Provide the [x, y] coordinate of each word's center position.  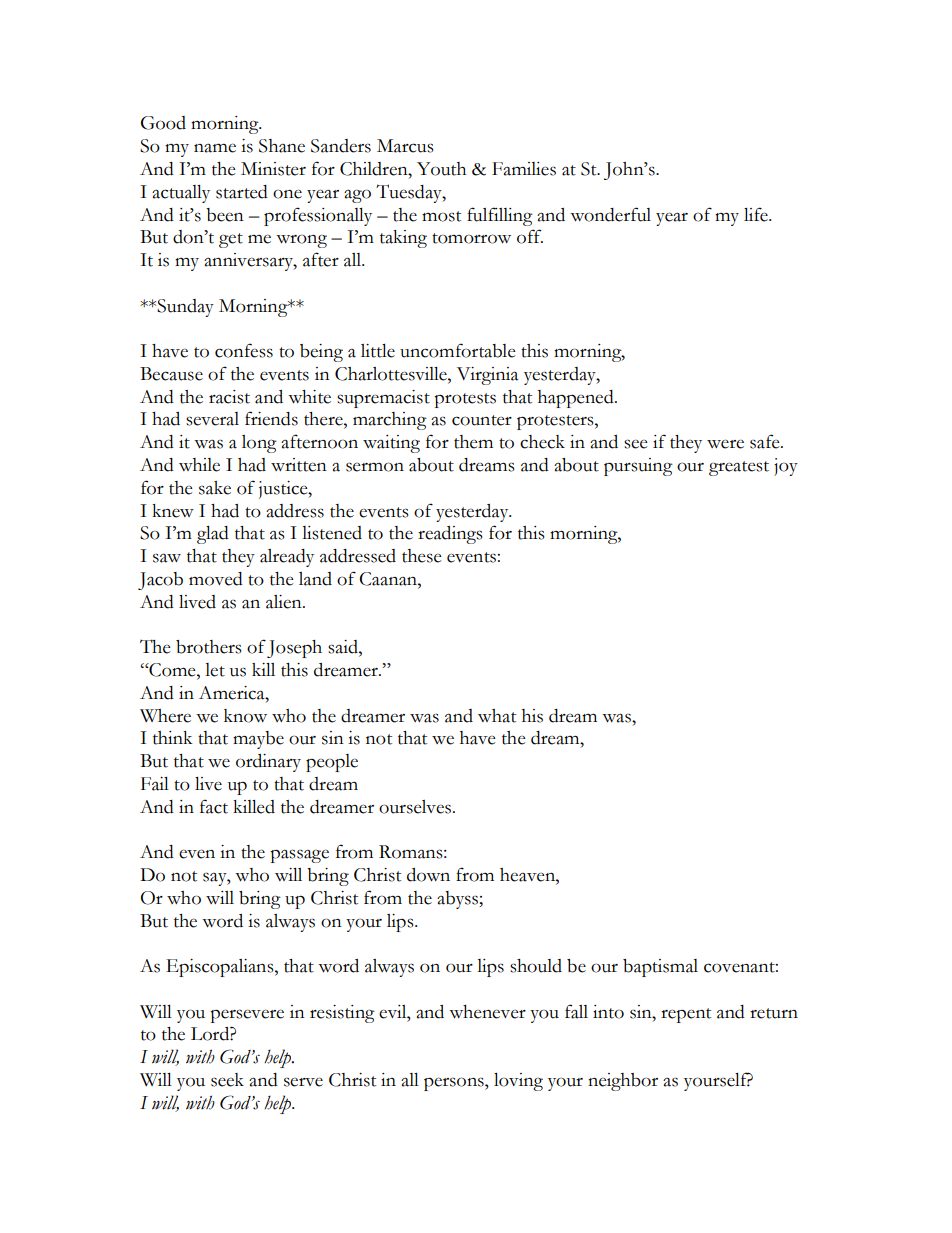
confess [244, 350]
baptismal [660, 968]
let [215, 670]
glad [213, 535]
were [725, 444]
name [215, 148]
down [428, 875]
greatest [739, 468]
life [757, 214]
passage [299, 856]
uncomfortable [457, 350]
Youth [441, 169]
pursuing [638, 467]
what [497, 716]
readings [450, 535]
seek [227, 1080]
